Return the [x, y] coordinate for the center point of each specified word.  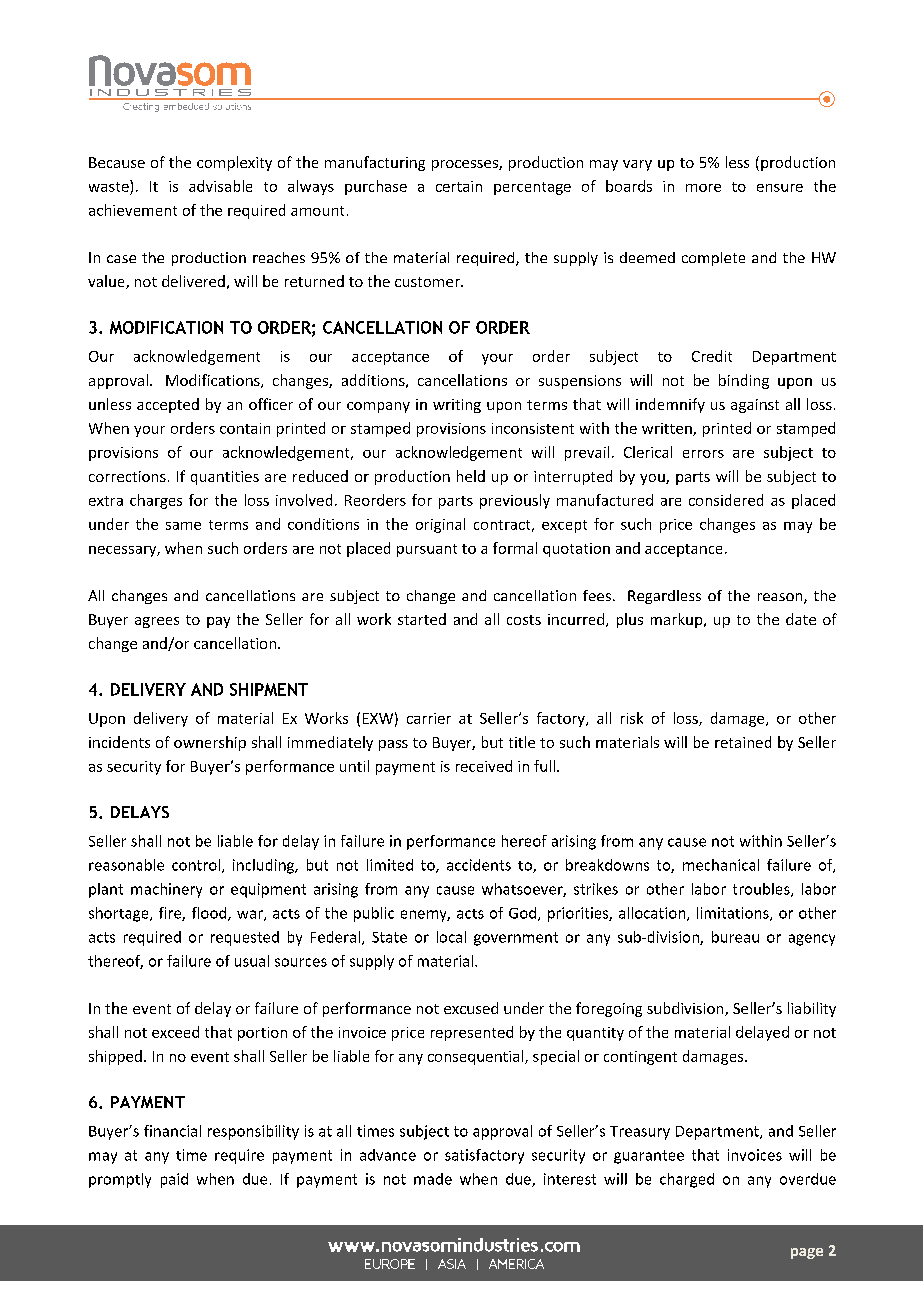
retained [743, 742]
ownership [210, 743]
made [433, 1179]
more [703, 188]
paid [174, 1180]
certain [459, 186]
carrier [429, 718]
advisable [220, 186]
